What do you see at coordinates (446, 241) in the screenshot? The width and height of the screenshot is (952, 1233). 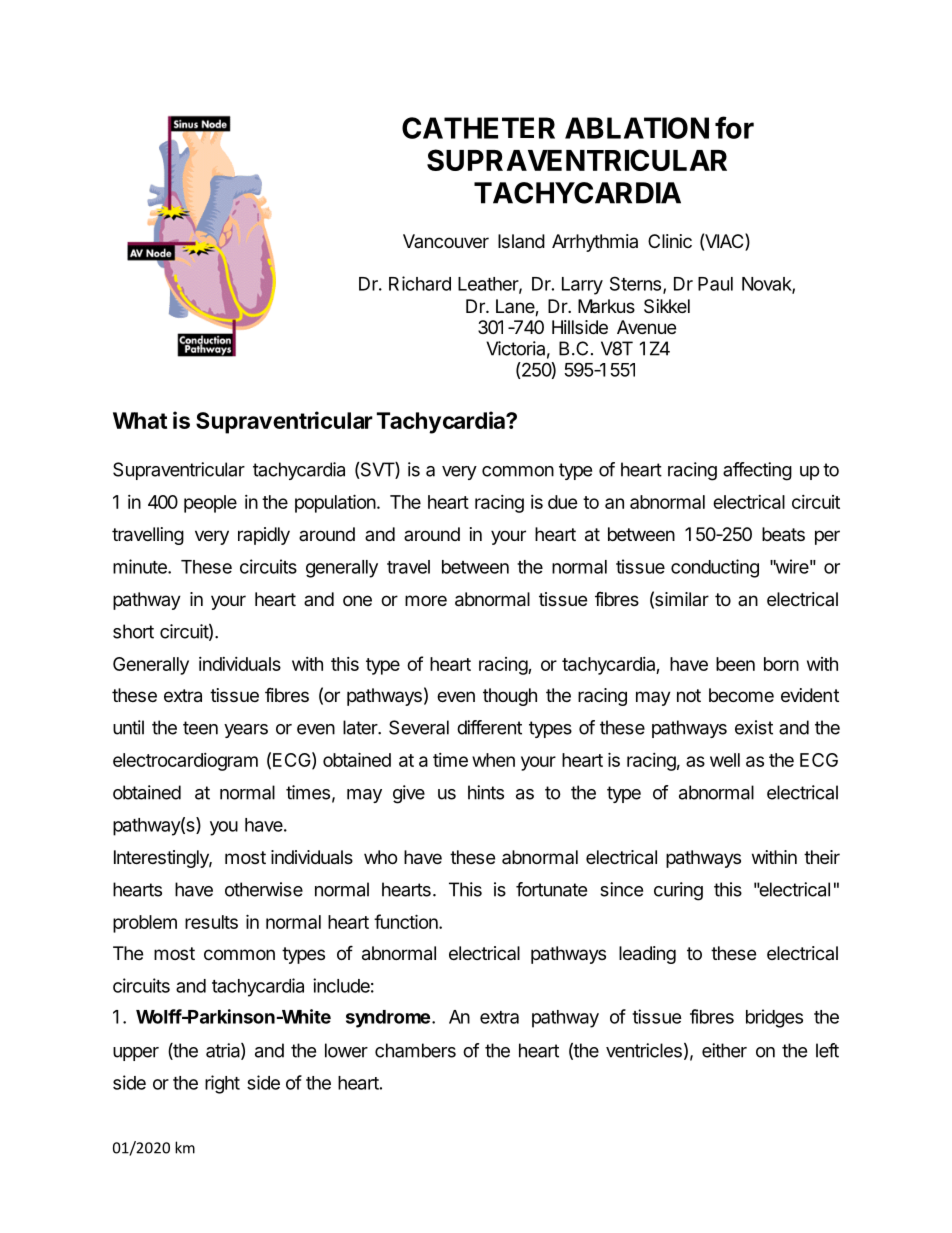 I see `Vancouver` at bounding box center [446, 241].
